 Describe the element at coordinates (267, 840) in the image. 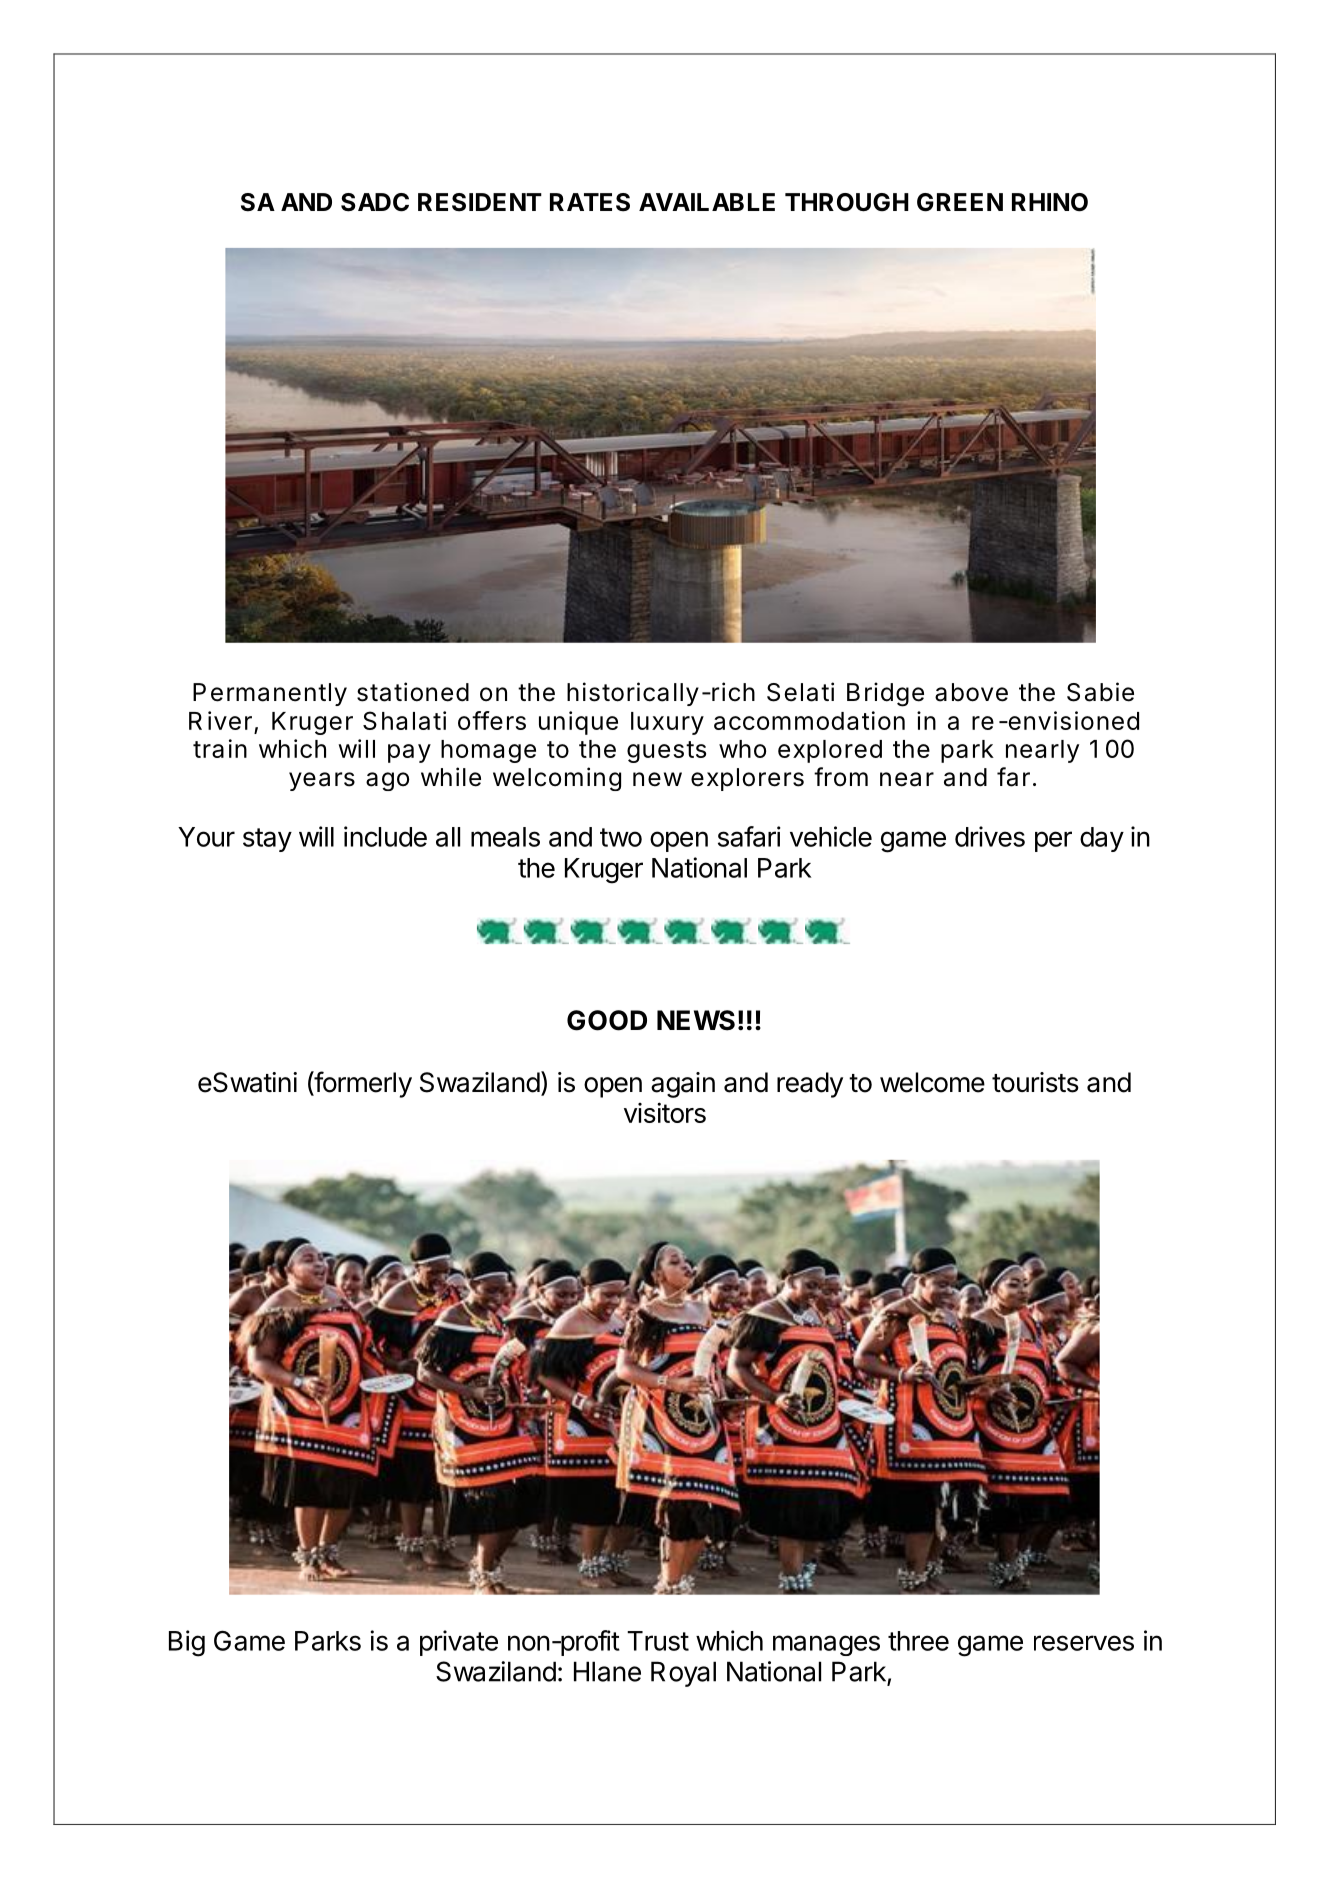

I see `stay` at that location.
